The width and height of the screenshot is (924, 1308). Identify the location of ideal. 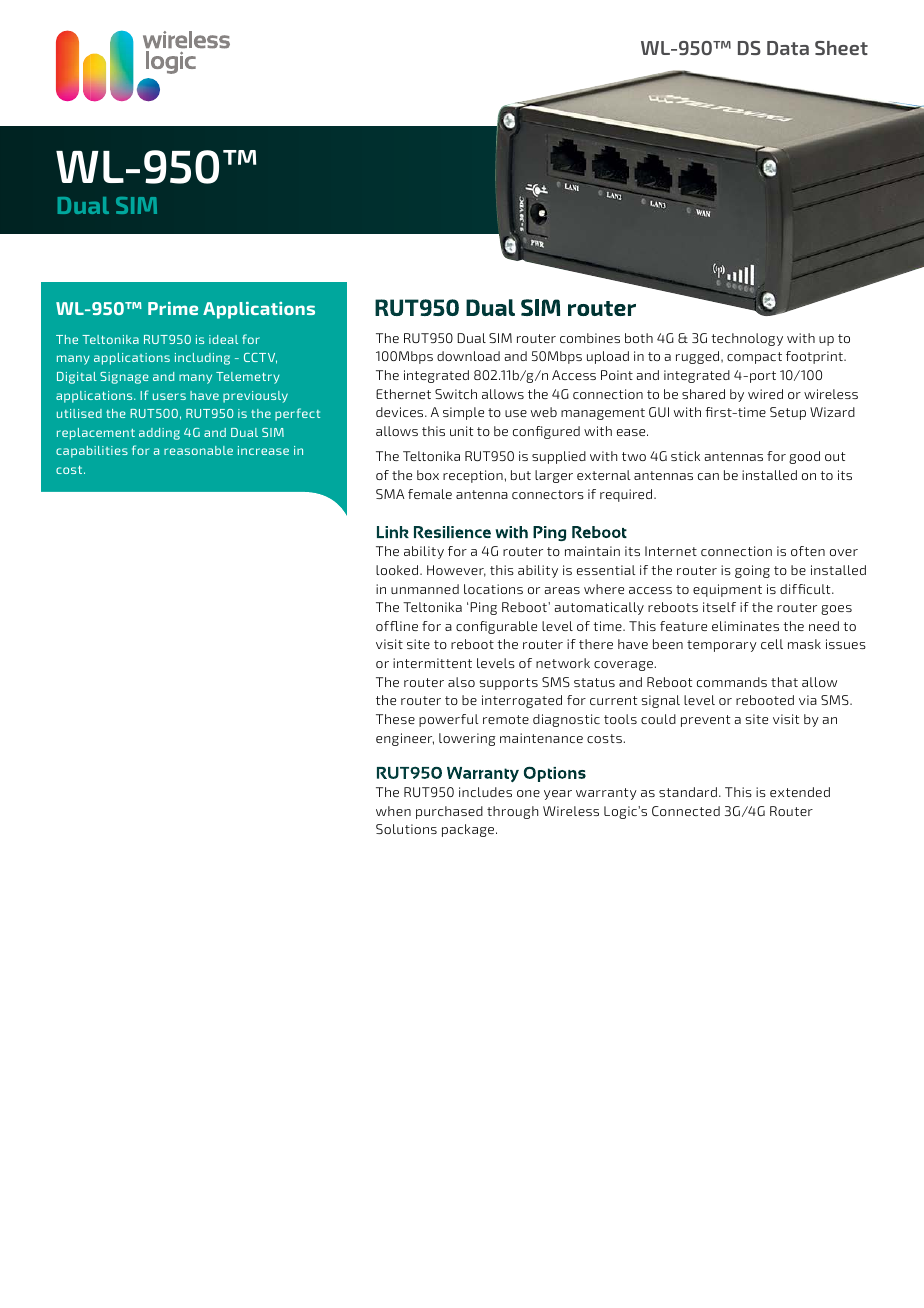
(223, 339).
